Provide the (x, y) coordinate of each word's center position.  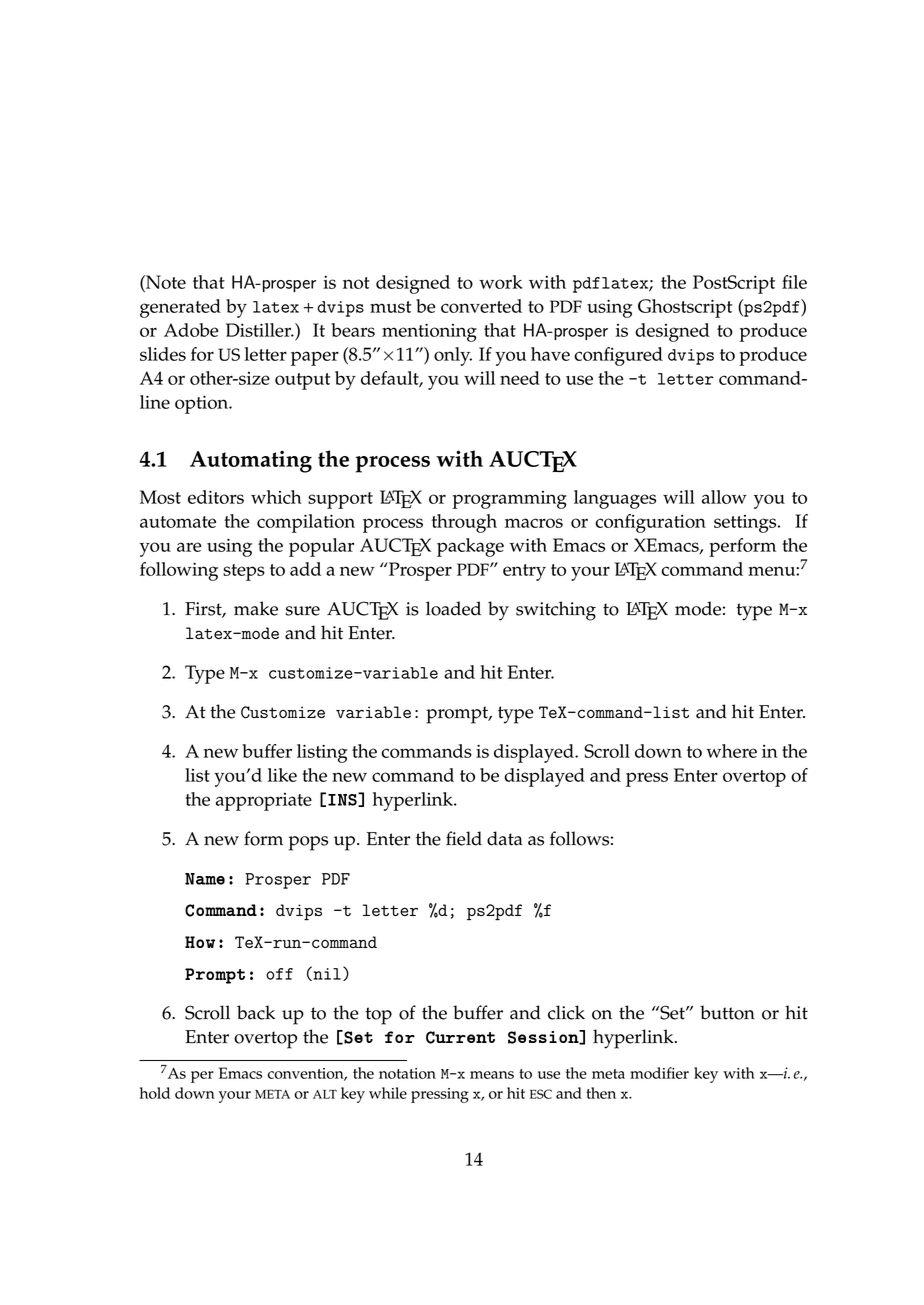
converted (481, 306)
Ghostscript (685, 308)
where (731, 751)
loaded (453, 608)
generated (180, 308)
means (492, 1075)
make (256, 608)
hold (155, 1093)
